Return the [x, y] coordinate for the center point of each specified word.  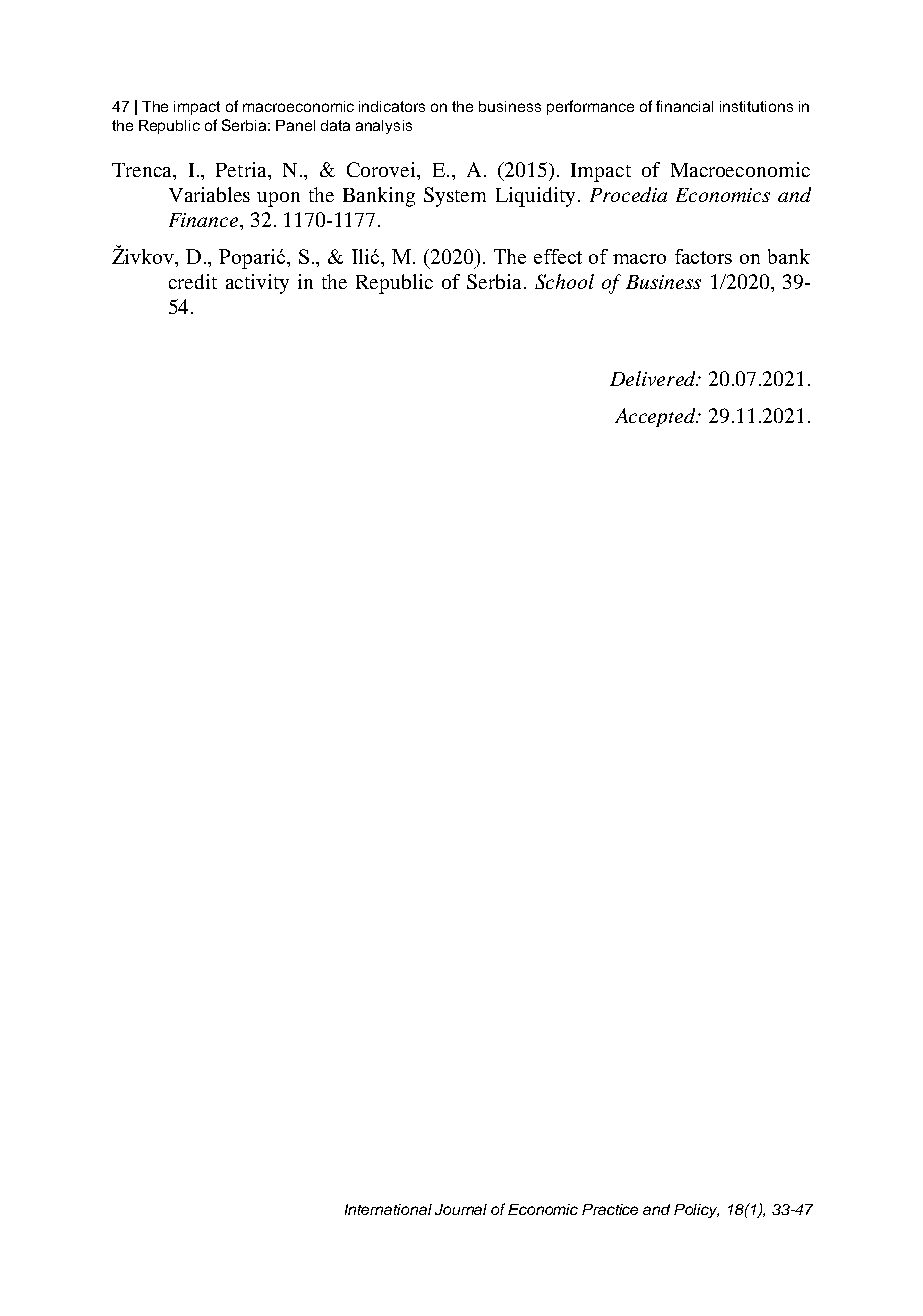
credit [193, 281]
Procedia [628, 194]
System [455, 197]
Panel [295, 125]
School [564, 281]
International [388, 1209]
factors [703, 256]
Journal [461, 1209]
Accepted [657, 417]
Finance [205, 220]
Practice [610, 1209]
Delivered [654, 378]
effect [558, 256]
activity [257, 284]
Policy [696, 1211]
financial [684, 106]
